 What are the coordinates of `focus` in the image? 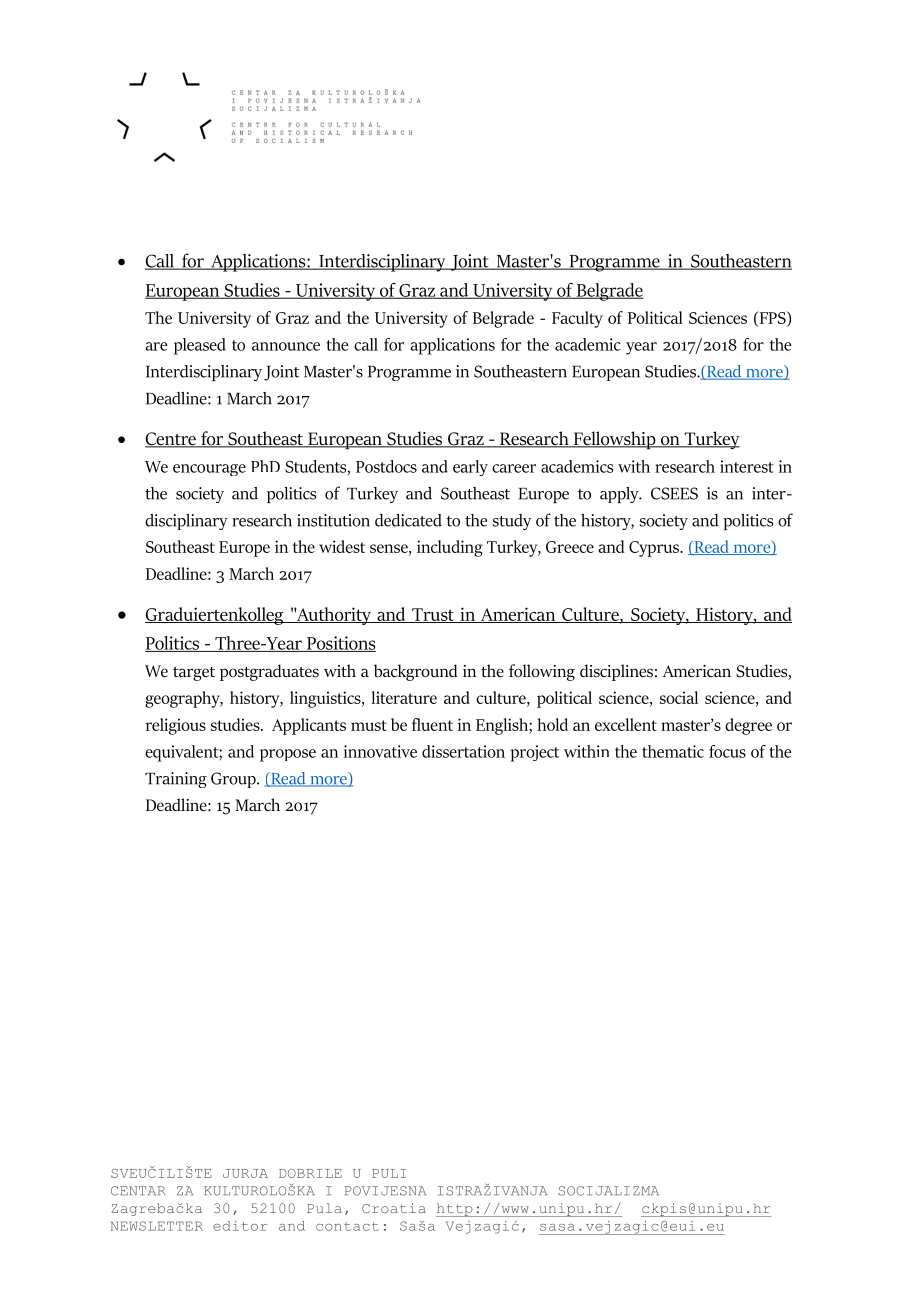 It's located at (727, 751).
